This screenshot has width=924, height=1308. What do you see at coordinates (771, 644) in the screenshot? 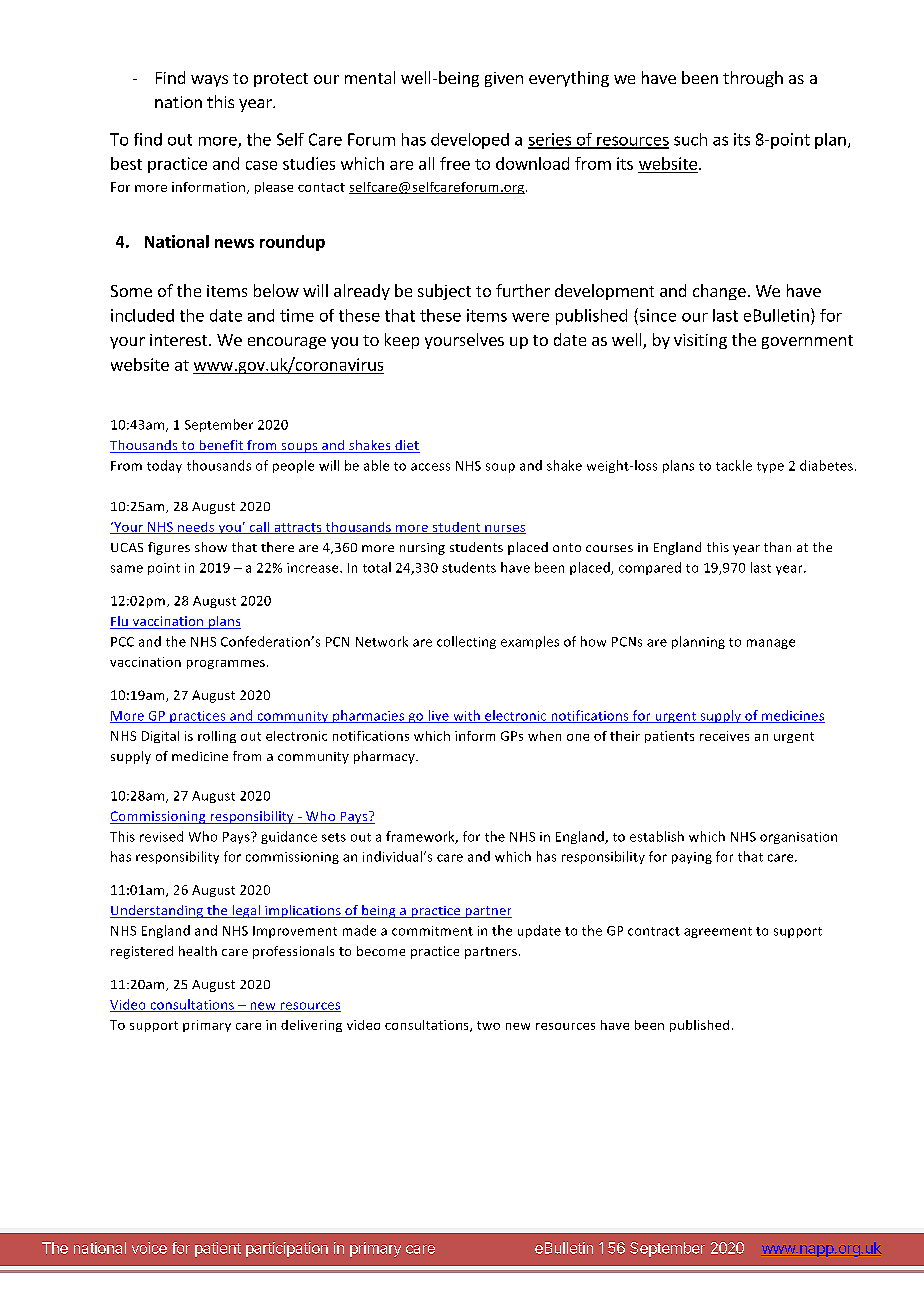
I see `manage` at bounding box center [771, 644].
